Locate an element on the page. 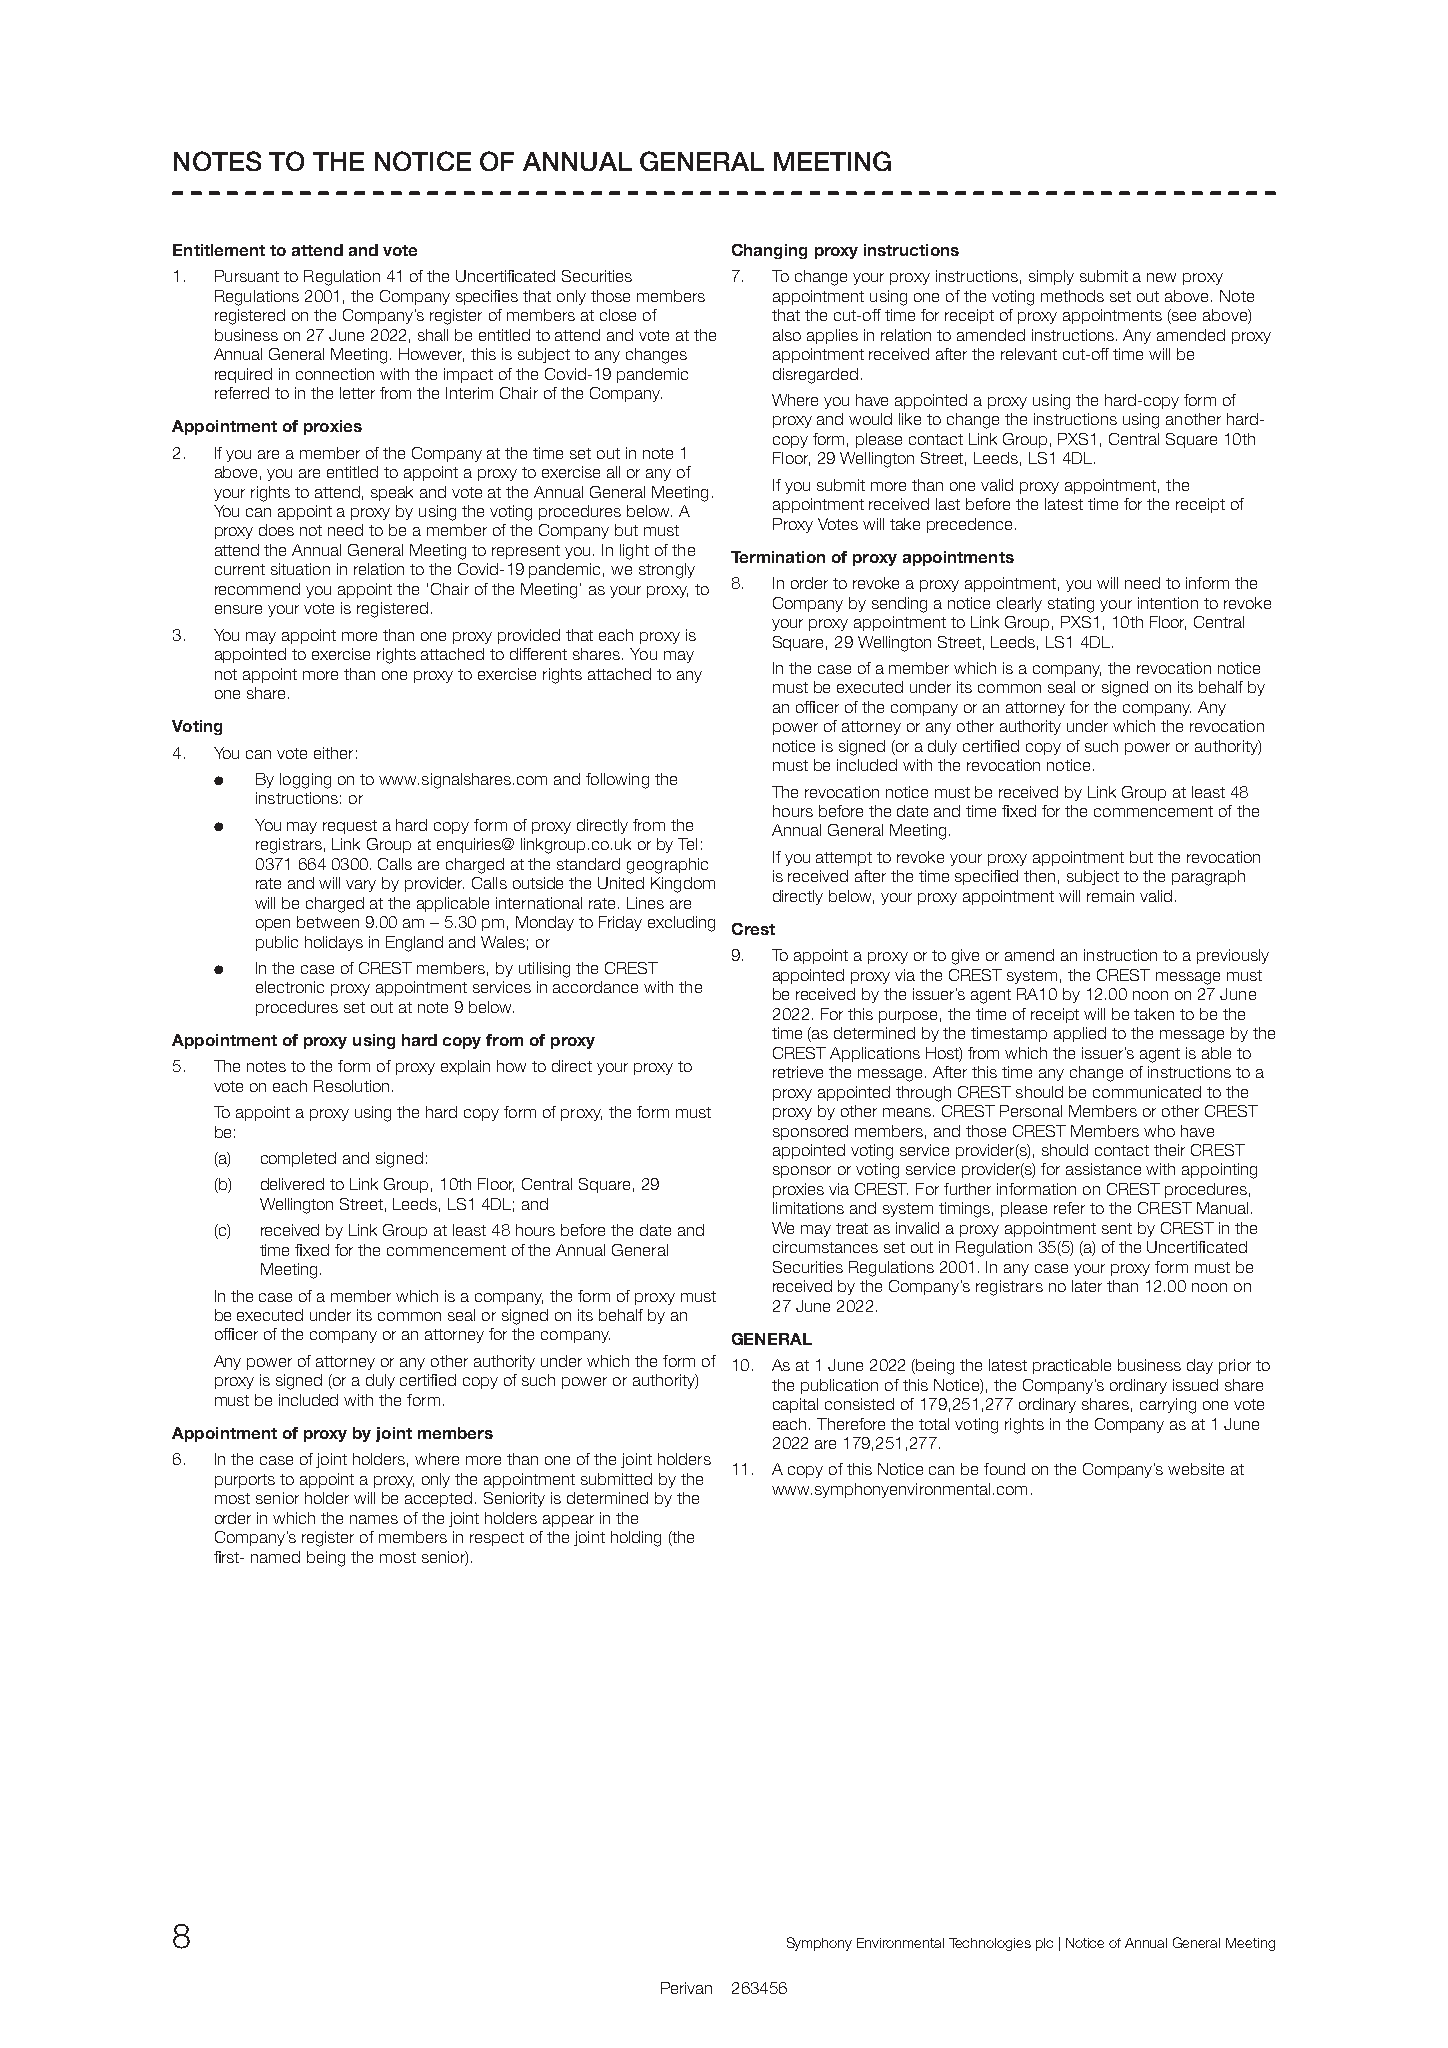  also is located at coordinates (787, 335).
